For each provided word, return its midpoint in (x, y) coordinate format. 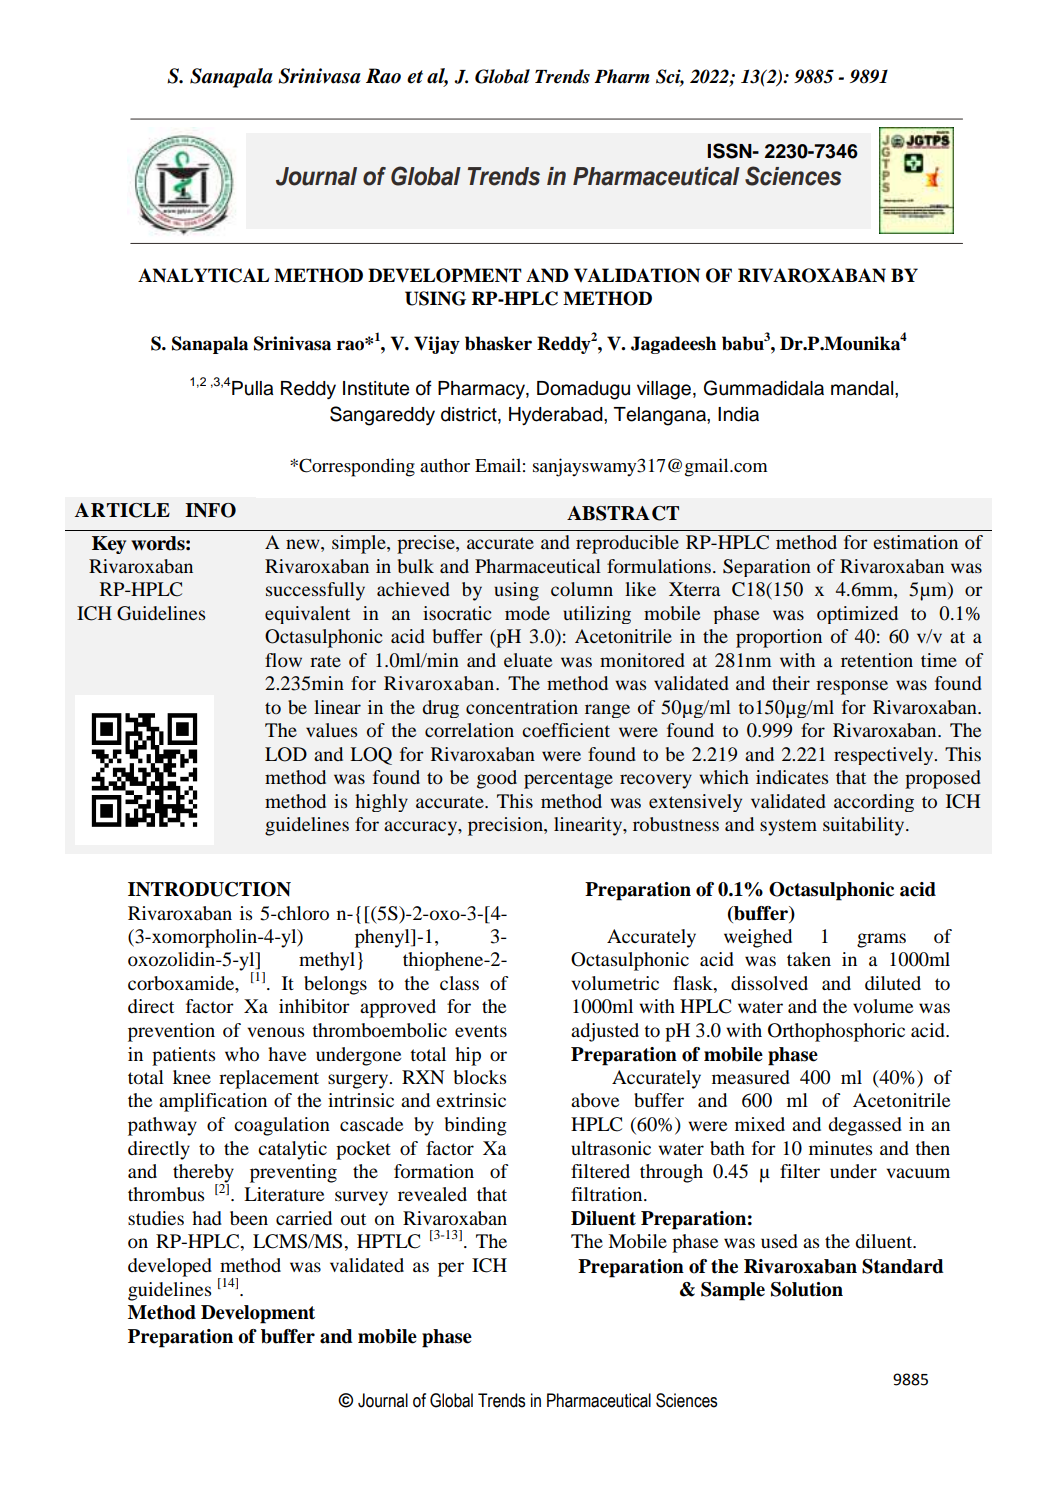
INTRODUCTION (209, 889)
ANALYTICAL (203, 275)
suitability (865, 826)
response (852, 687)
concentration (522, 707)
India (738, 414)
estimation (915, 542)
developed (170, 1267)
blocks (480, 1077)
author (445, 465)
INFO (210, 510)
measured (751, 1077)
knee (192, 1077)
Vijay (437, 345)
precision (506, 826)
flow (283, 660)
